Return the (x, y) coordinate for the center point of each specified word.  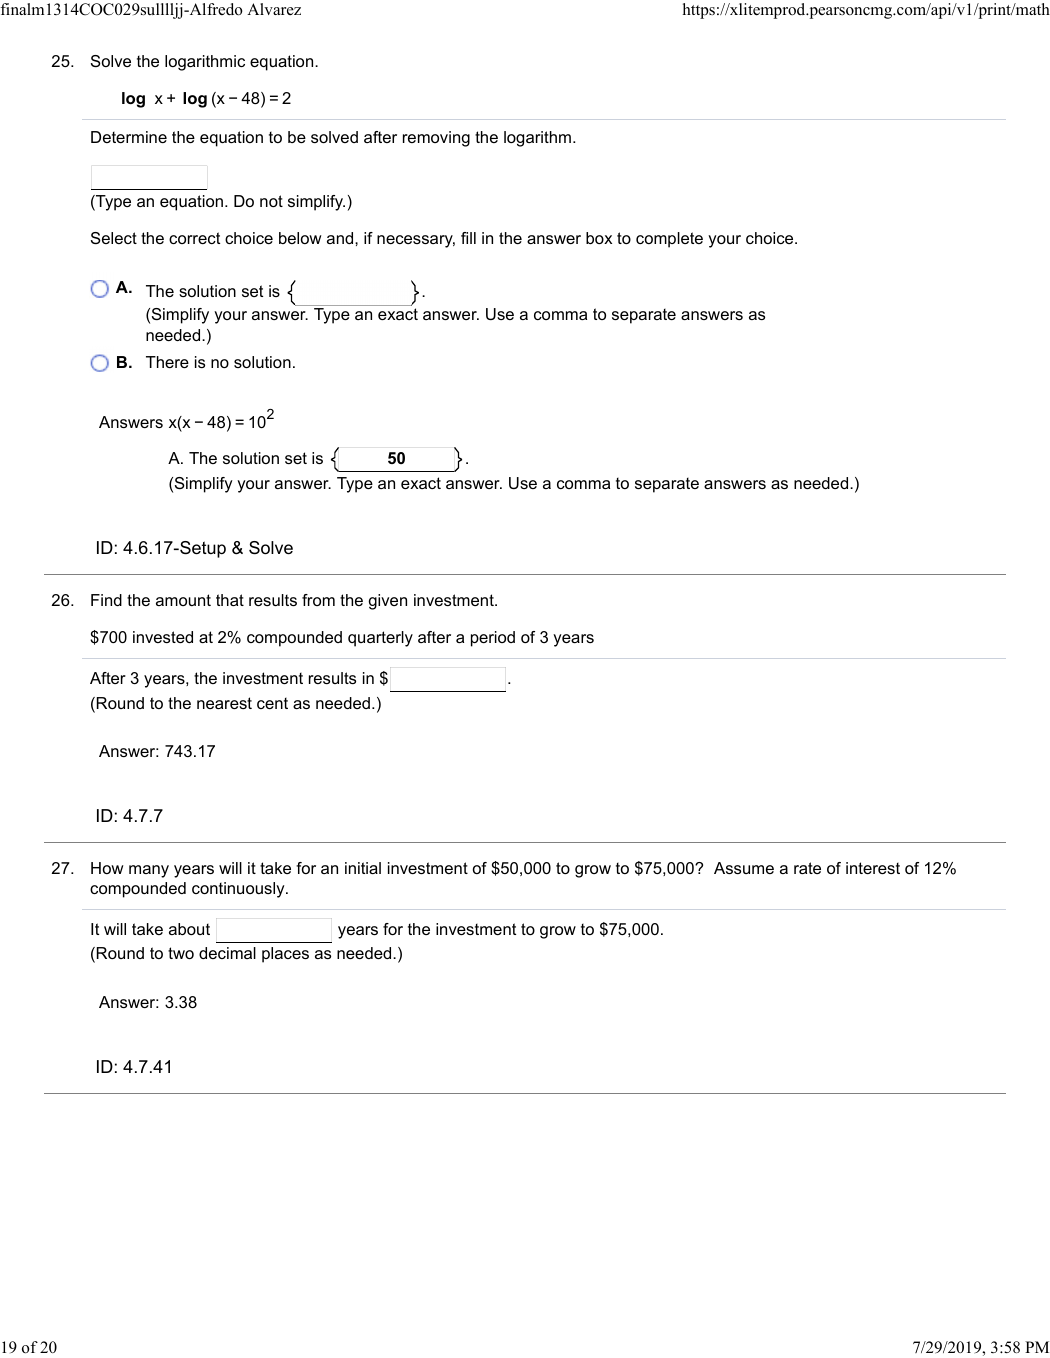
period (493, 639)
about (189, 929)
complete (669, 240)
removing (436, 139)
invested (163, 637)
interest (873, 868)
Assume (744, 868)
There (167, 362)
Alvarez (274, 9)
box (599, 238)
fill (468, 238)
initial (363, 868)
